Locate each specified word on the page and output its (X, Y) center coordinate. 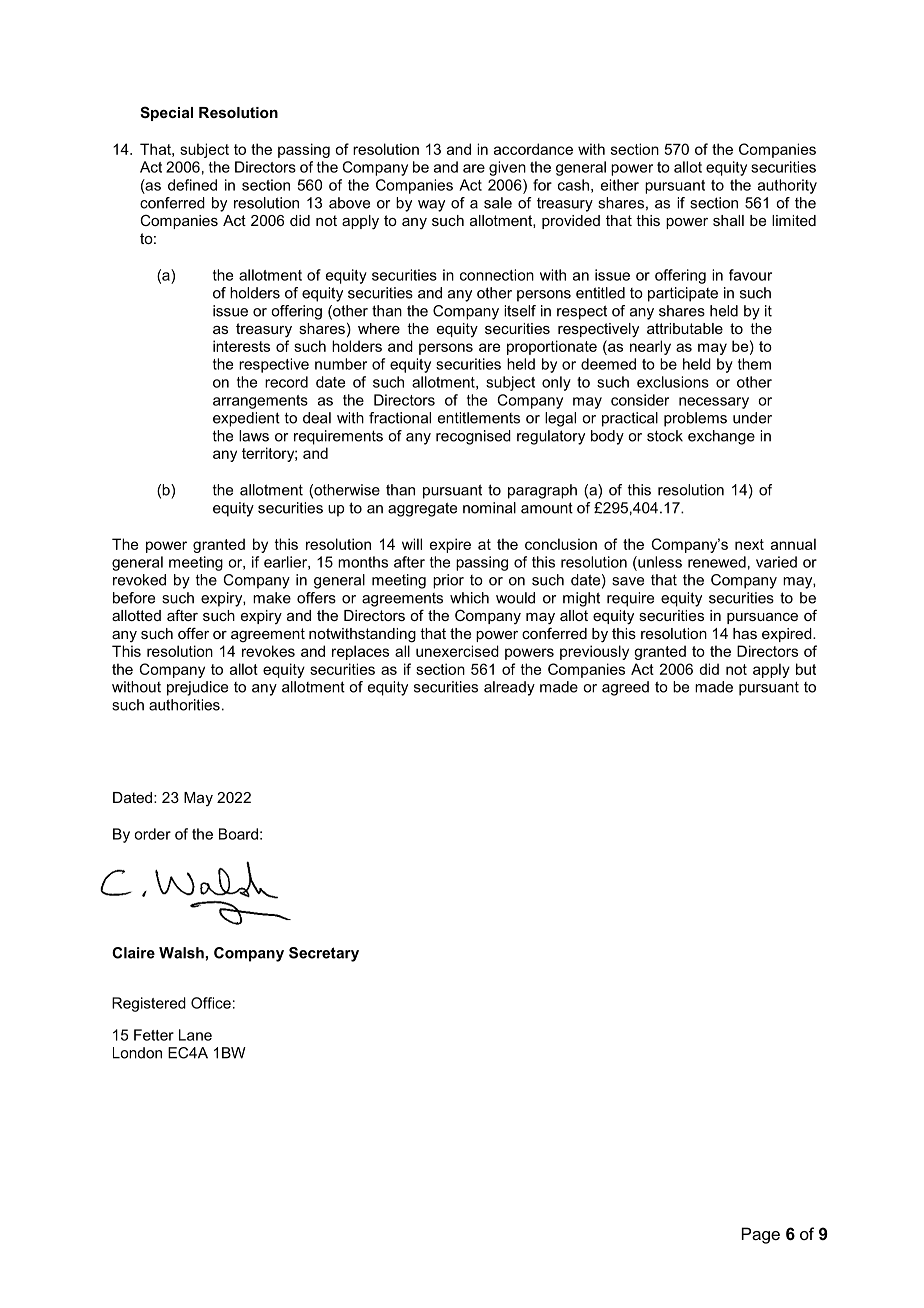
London (137, 1053)
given (507, 168)
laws (254, 436)
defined (192, 185)
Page (761, 1235)
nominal (489, 508)
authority (787, 186)
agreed (625, 688)
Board (238, 834)
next (749, 544)
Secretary (324, 954)
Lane (195, 1035)
